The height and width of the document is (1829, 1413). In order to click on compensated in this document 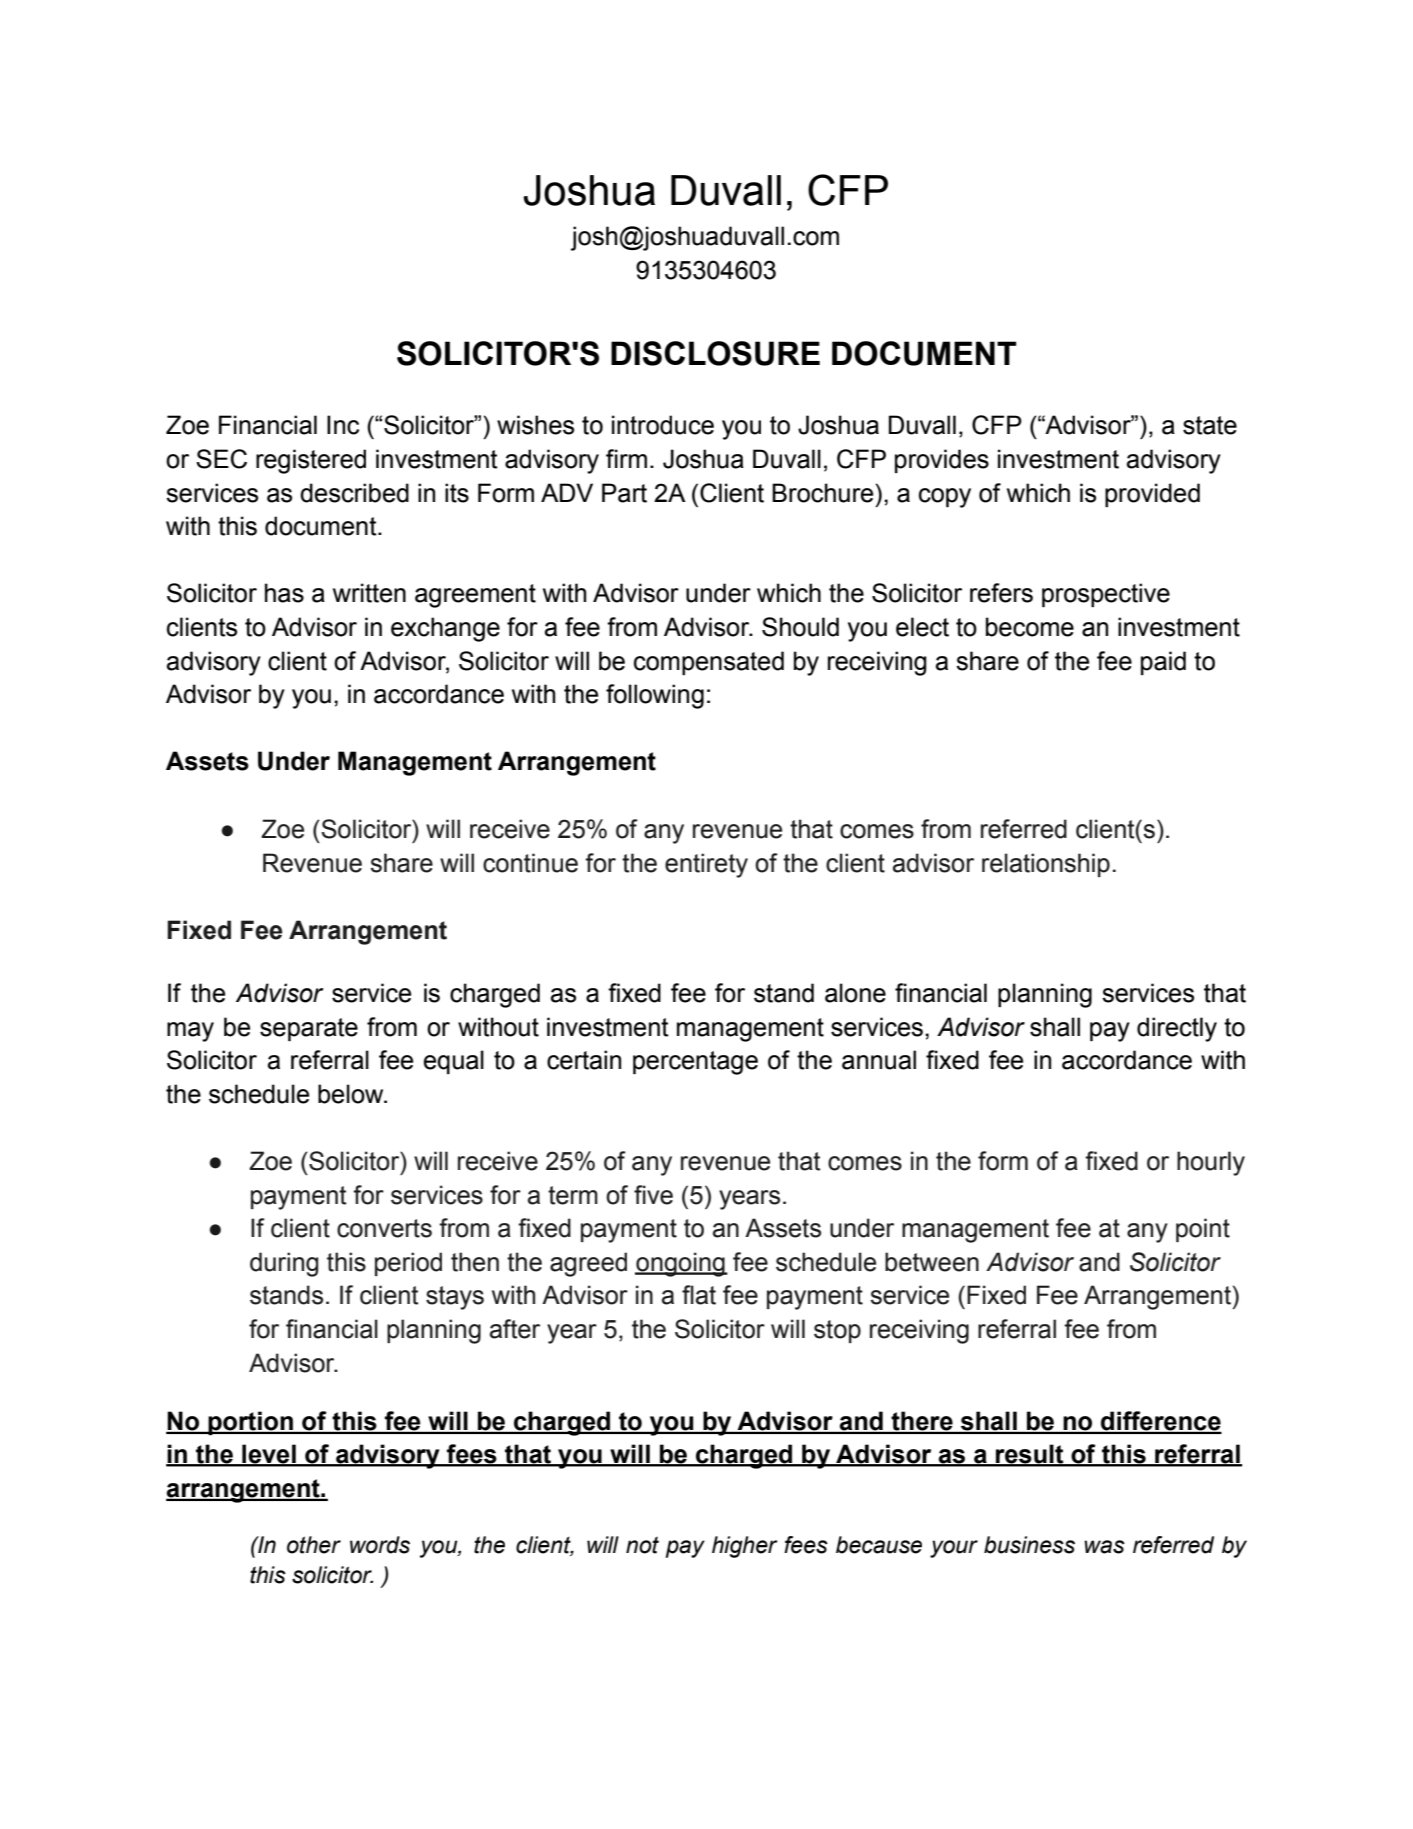, I will do `click(709, 663)`.
